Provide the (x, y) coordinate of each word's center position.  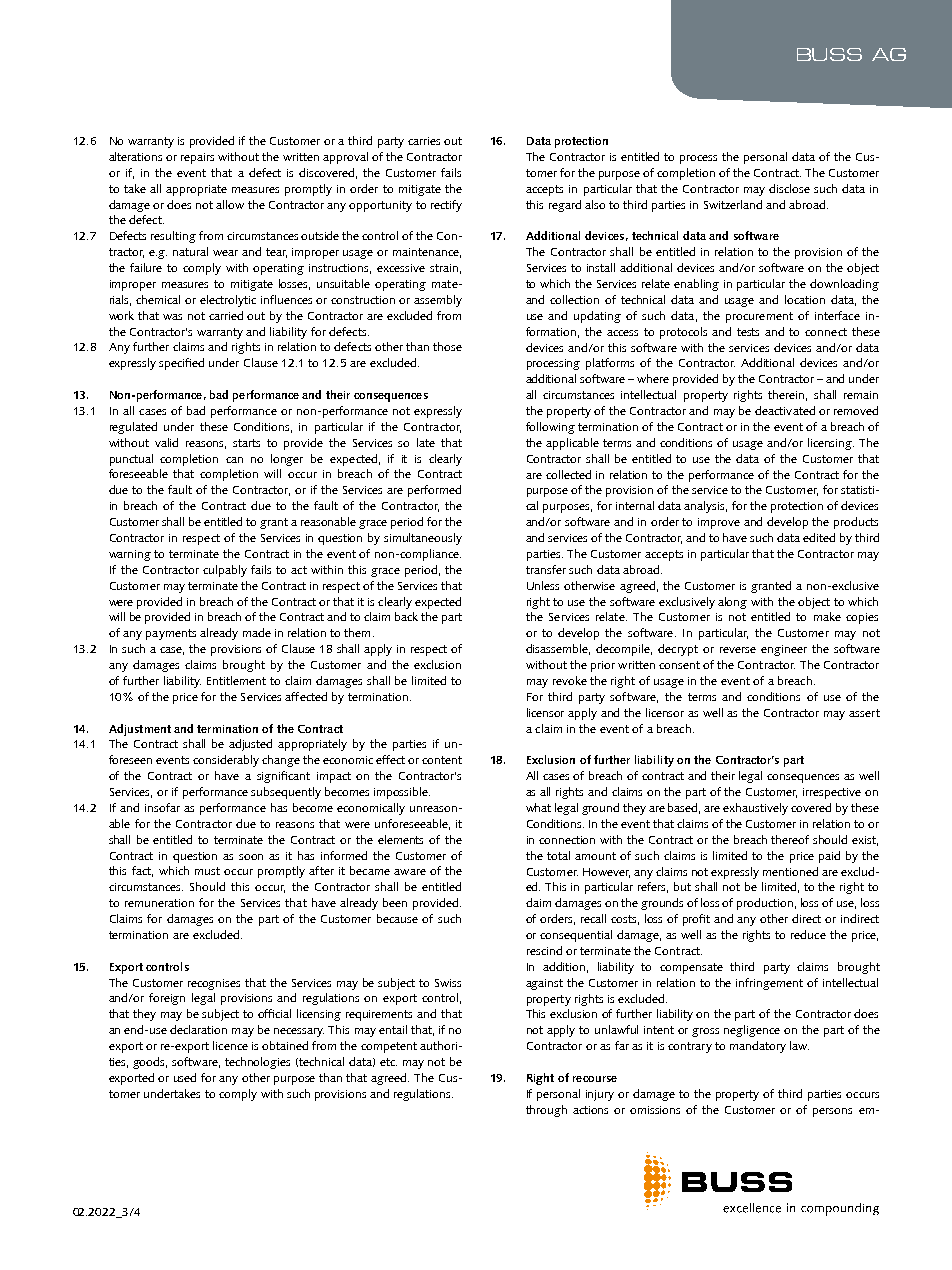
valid (166, 442)
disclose (789, 188)
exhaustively (755, 809)
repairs (197, 158)
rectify (446, 206)
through (546, 1111)
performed (434, 491)
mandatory (758, 1047)
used (185, 1077)
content (442, 760)
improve (719, 523)
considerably (226, 761)
